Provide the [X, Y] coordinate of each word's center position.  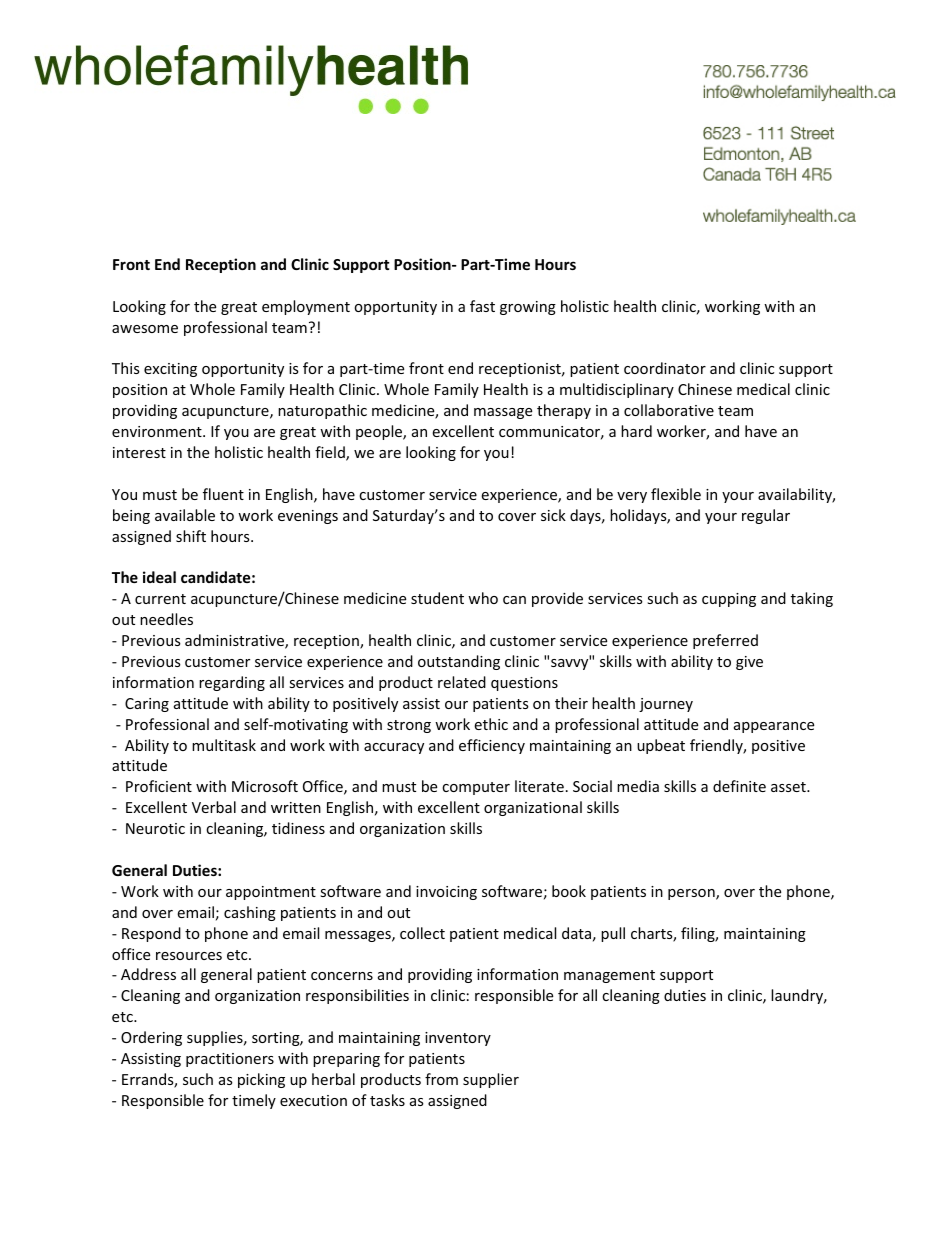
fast [482, 306]
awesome [145, 329]
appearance [774, 727]
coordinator [665, 368]
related [462, 682]
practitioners [230, 1060]
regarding [232, 683]
